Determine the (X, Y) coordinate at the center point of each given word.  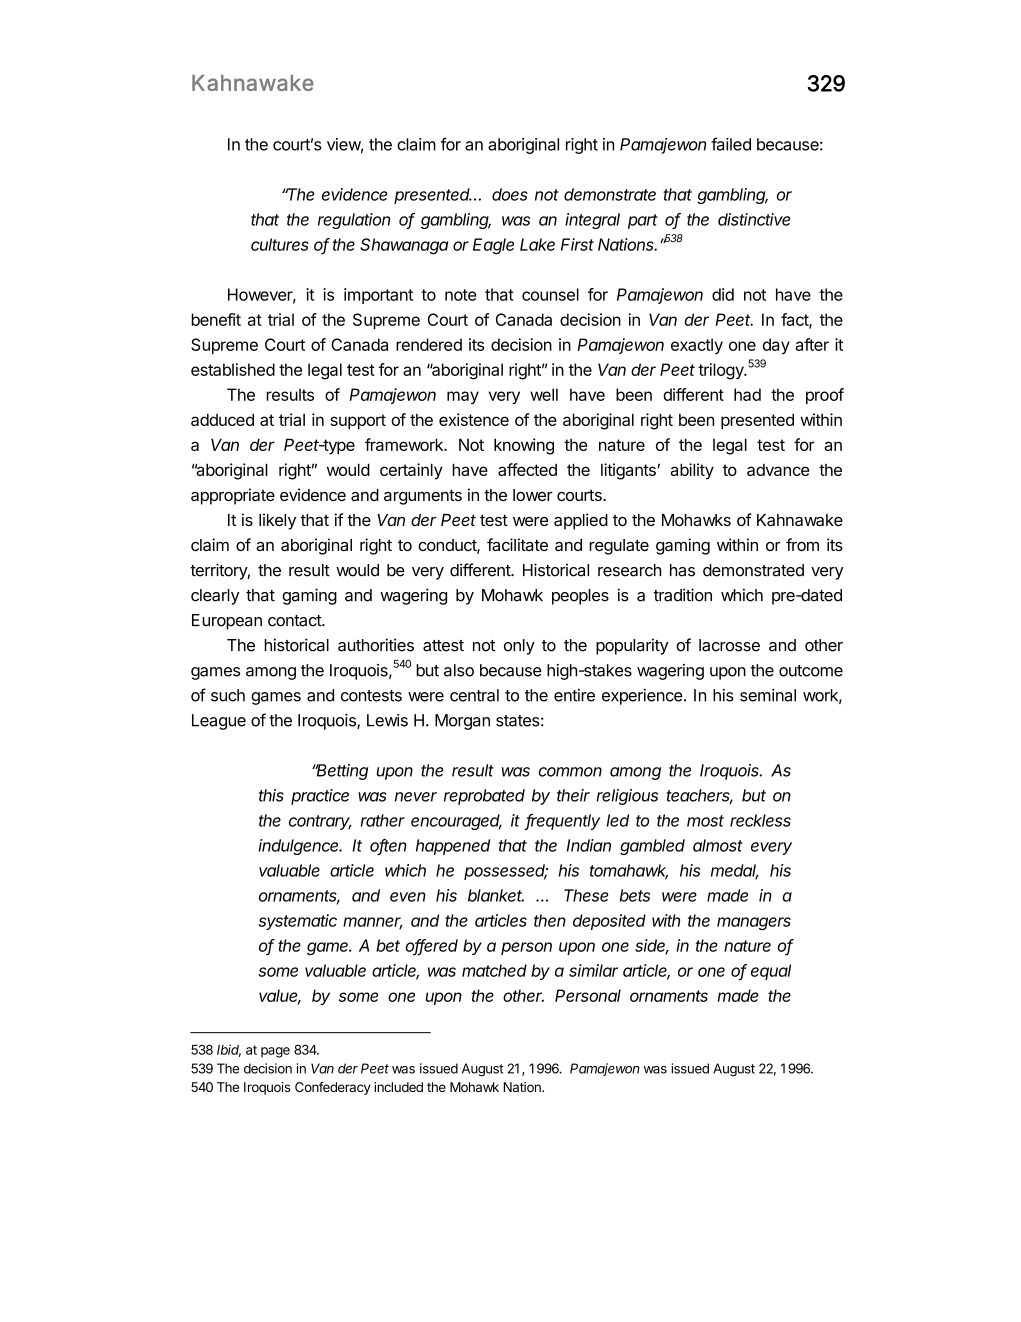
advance (778, 470)
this (271, 795)
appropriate (233, 496)
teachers (699, 796)
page (275, 1052)
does (510, 194)
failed (731, 144)
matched (494, 970)
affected (527, 469)
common (570, 772)
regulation (354, 221)
